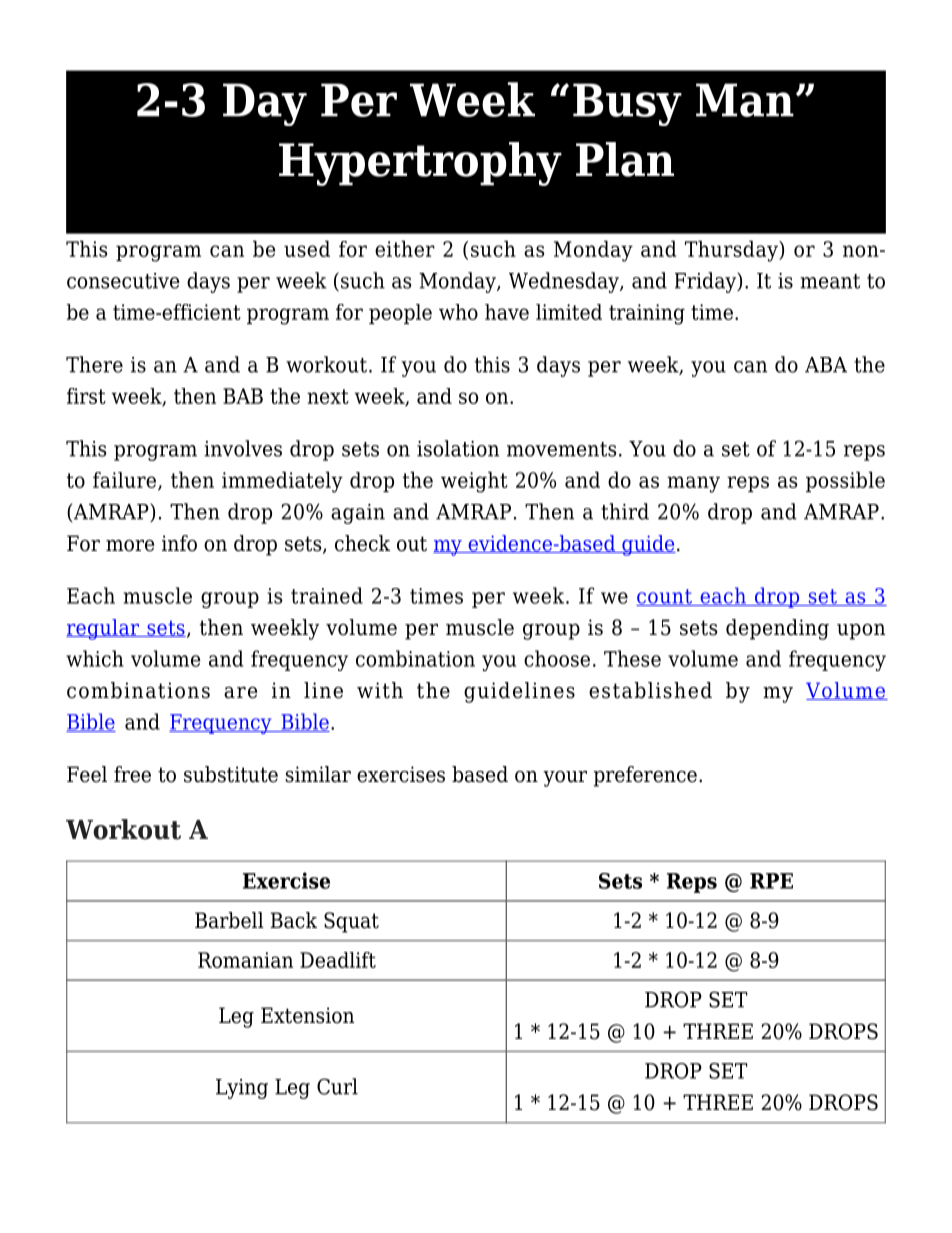  I want to click on Busy, so click(627, 104).
